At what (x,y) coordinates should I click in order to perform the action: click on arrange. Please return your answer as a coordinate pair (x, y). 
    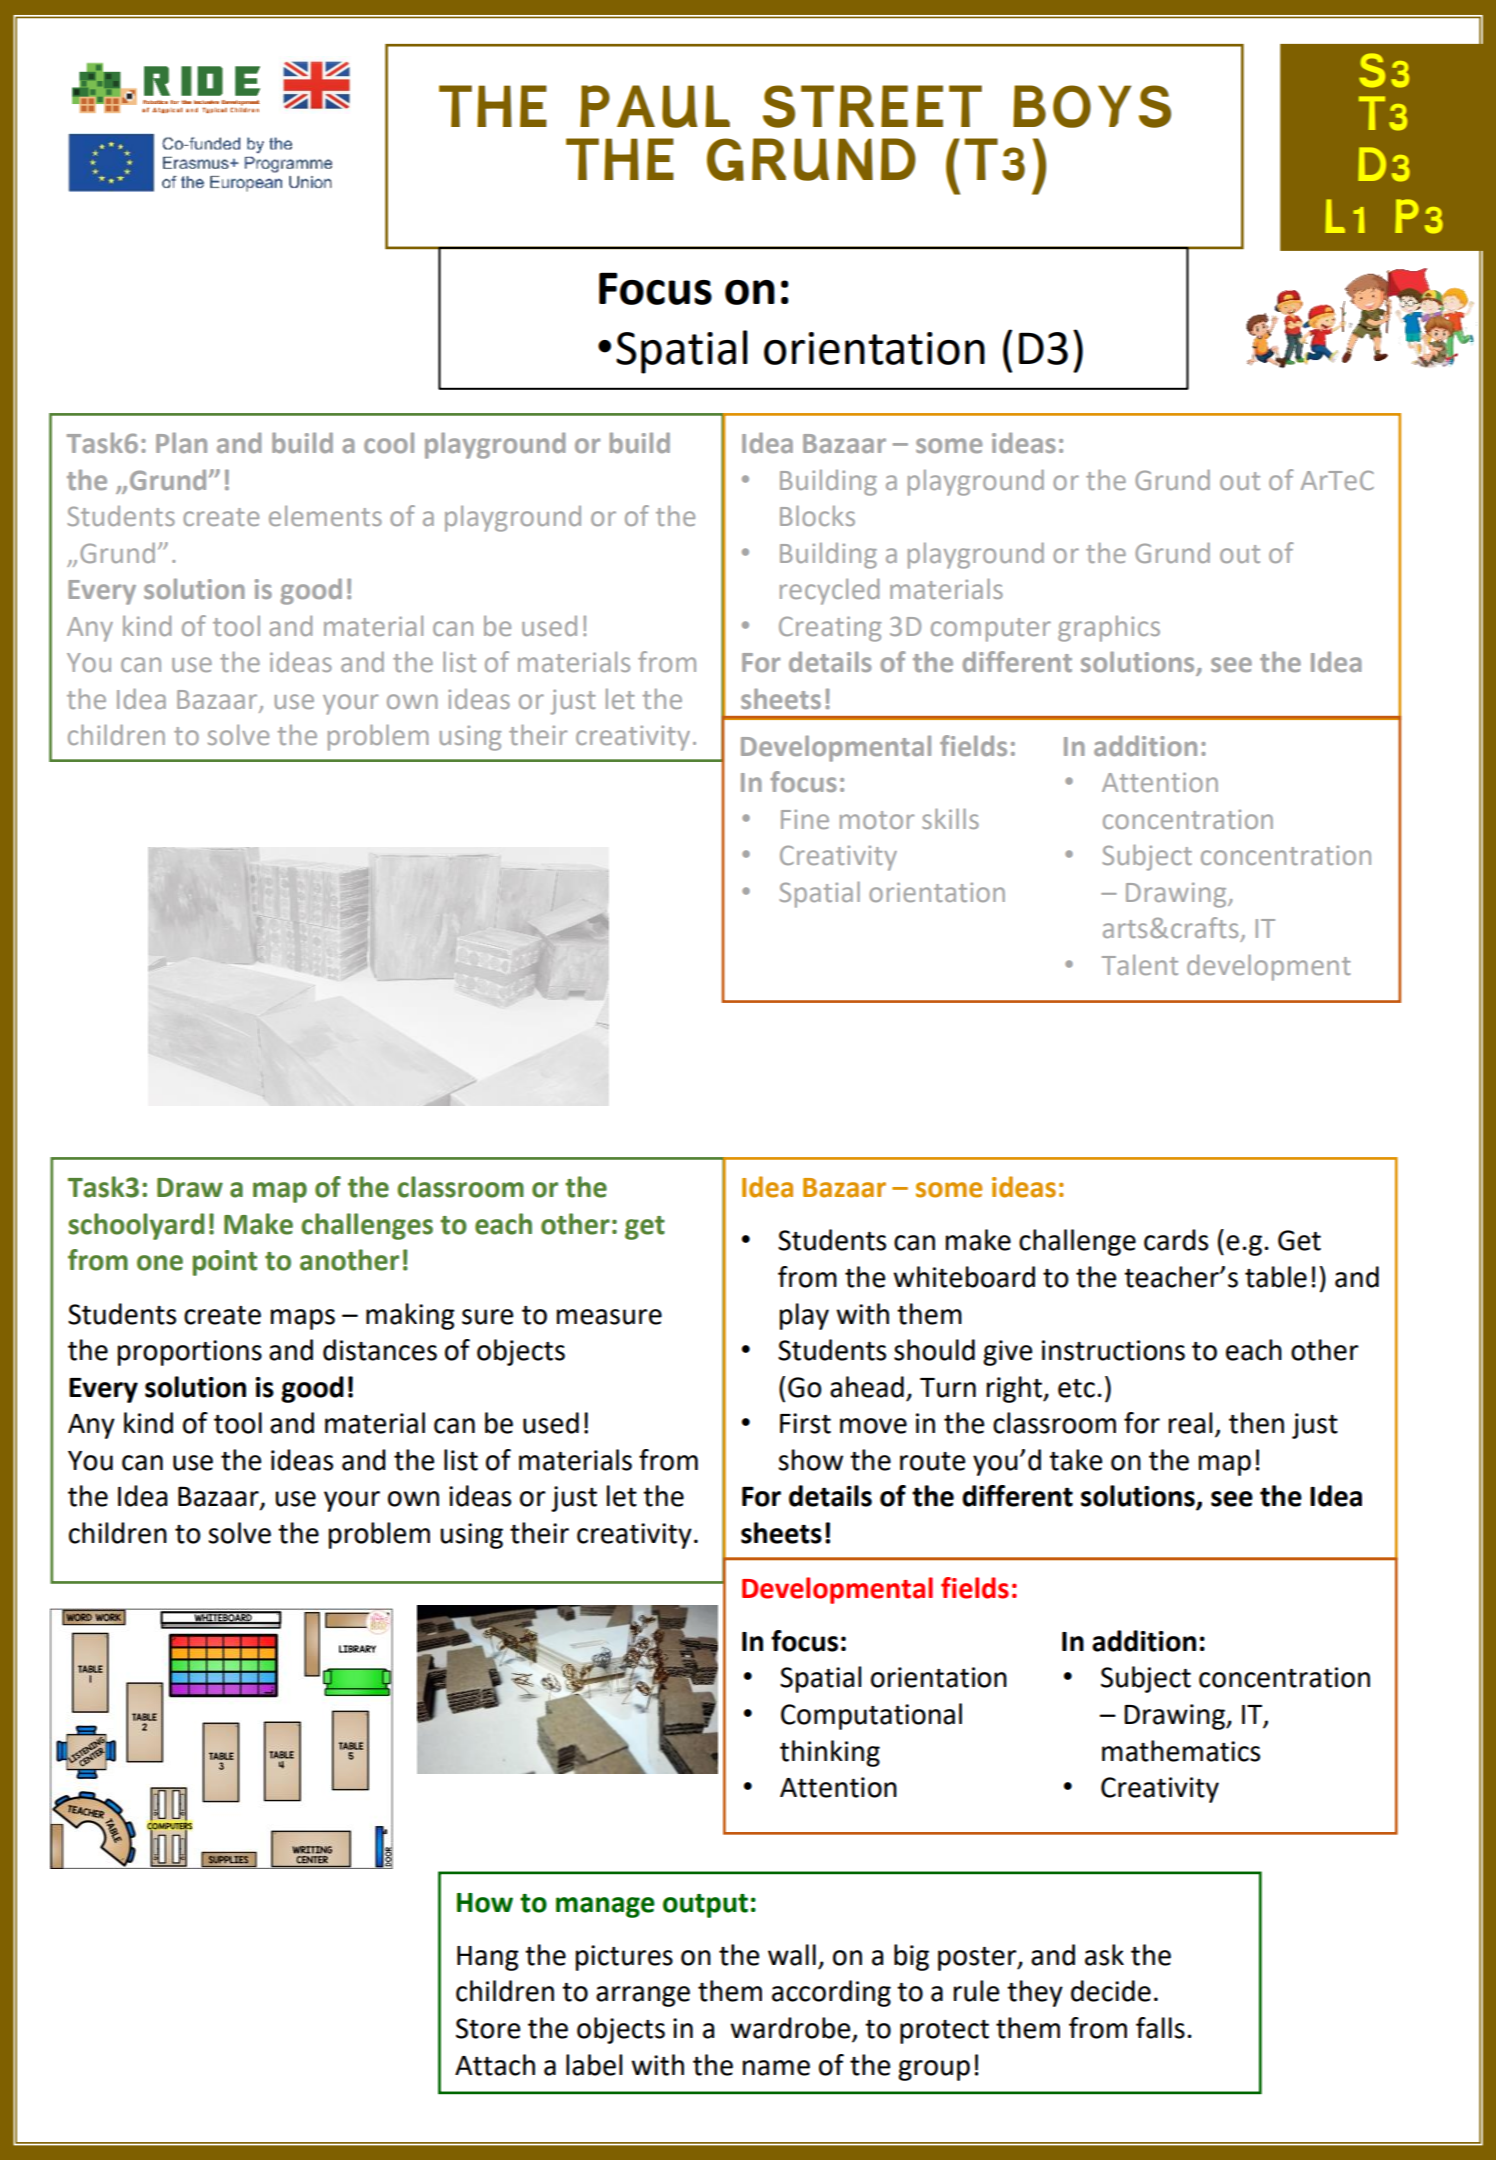
    Looking at the image, I should click on (643, 1996).
